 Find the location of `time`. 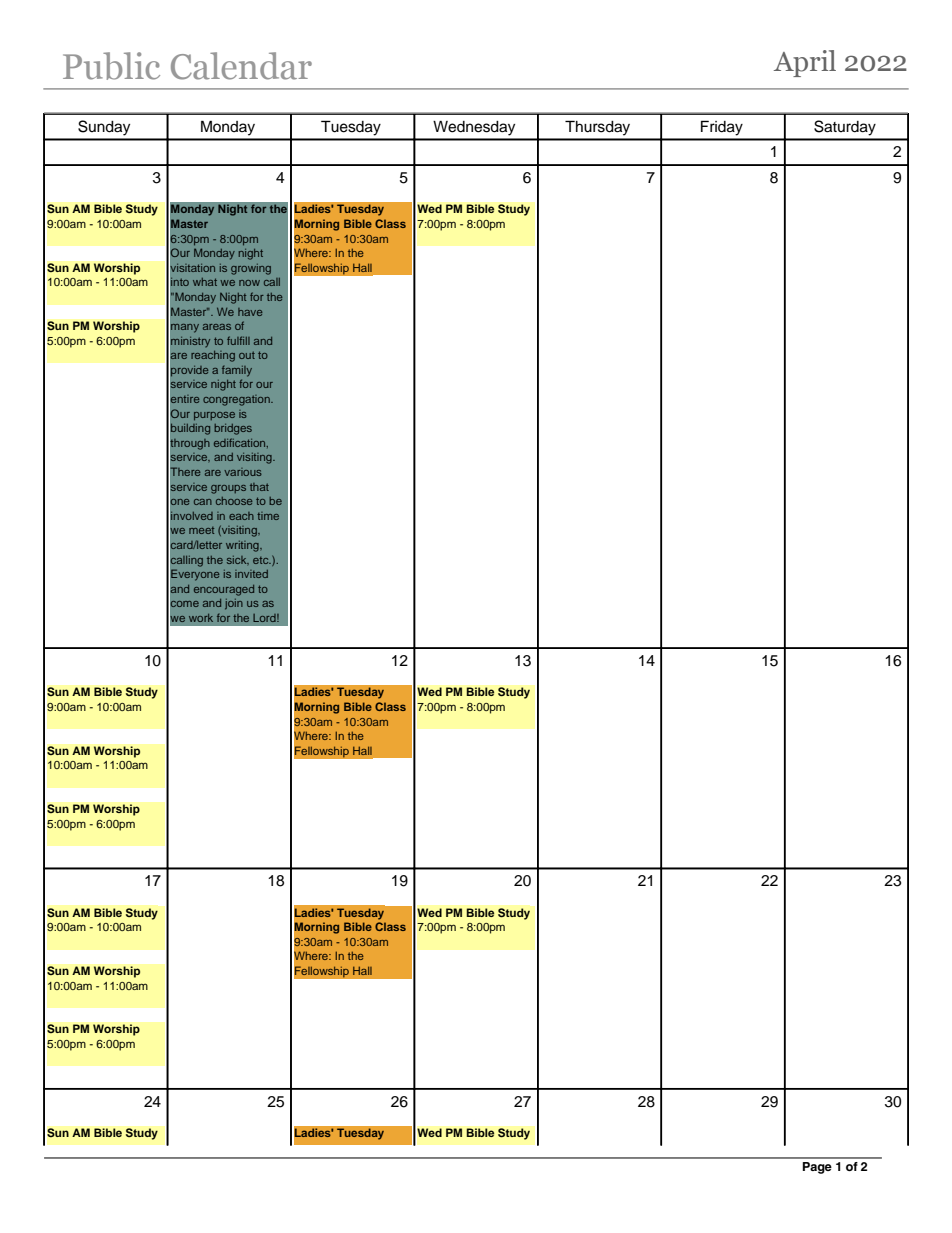

time is located at coordinates (268, 516).
